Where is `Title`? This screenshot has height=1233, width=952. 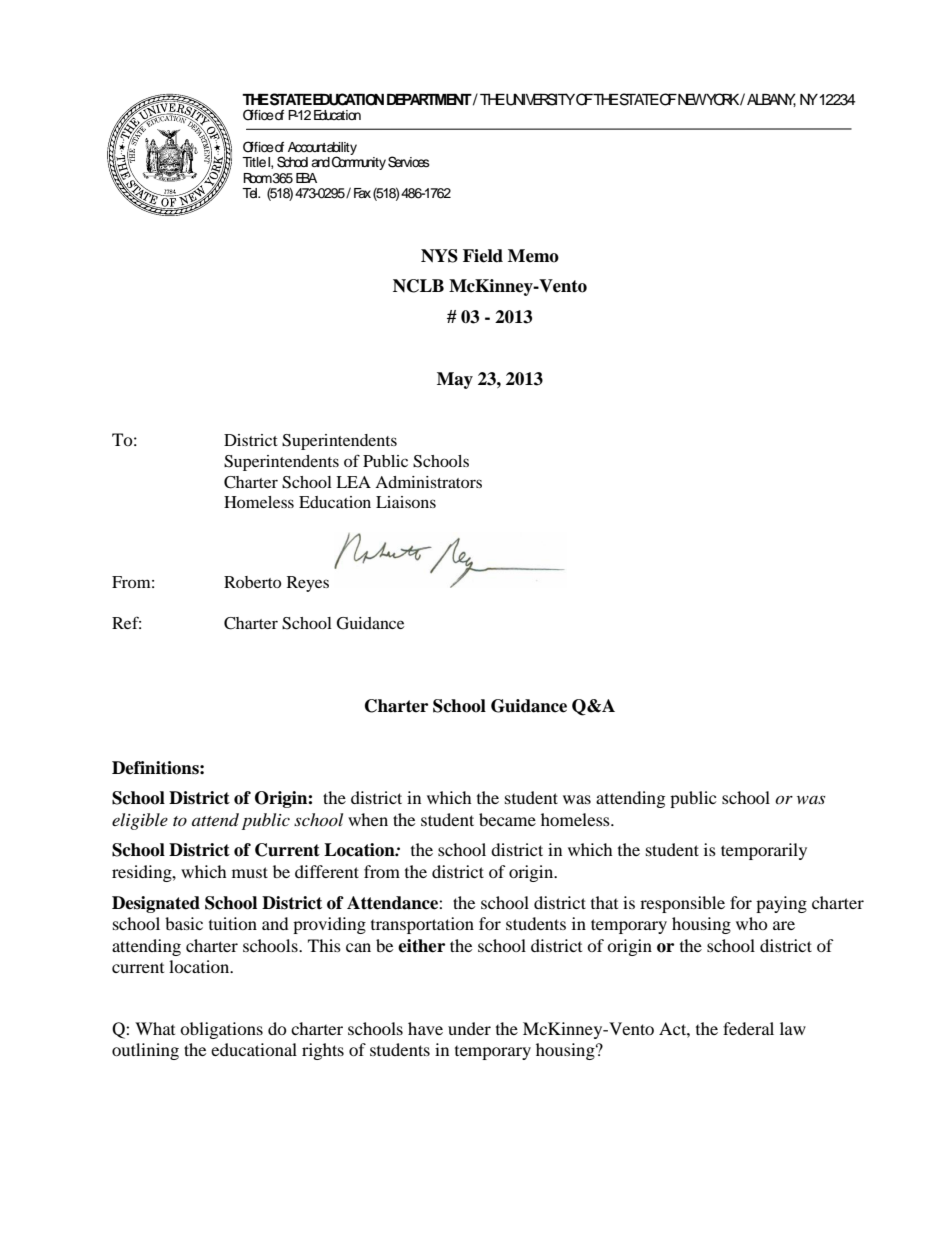
Title is located at coordinates (254, 162).
